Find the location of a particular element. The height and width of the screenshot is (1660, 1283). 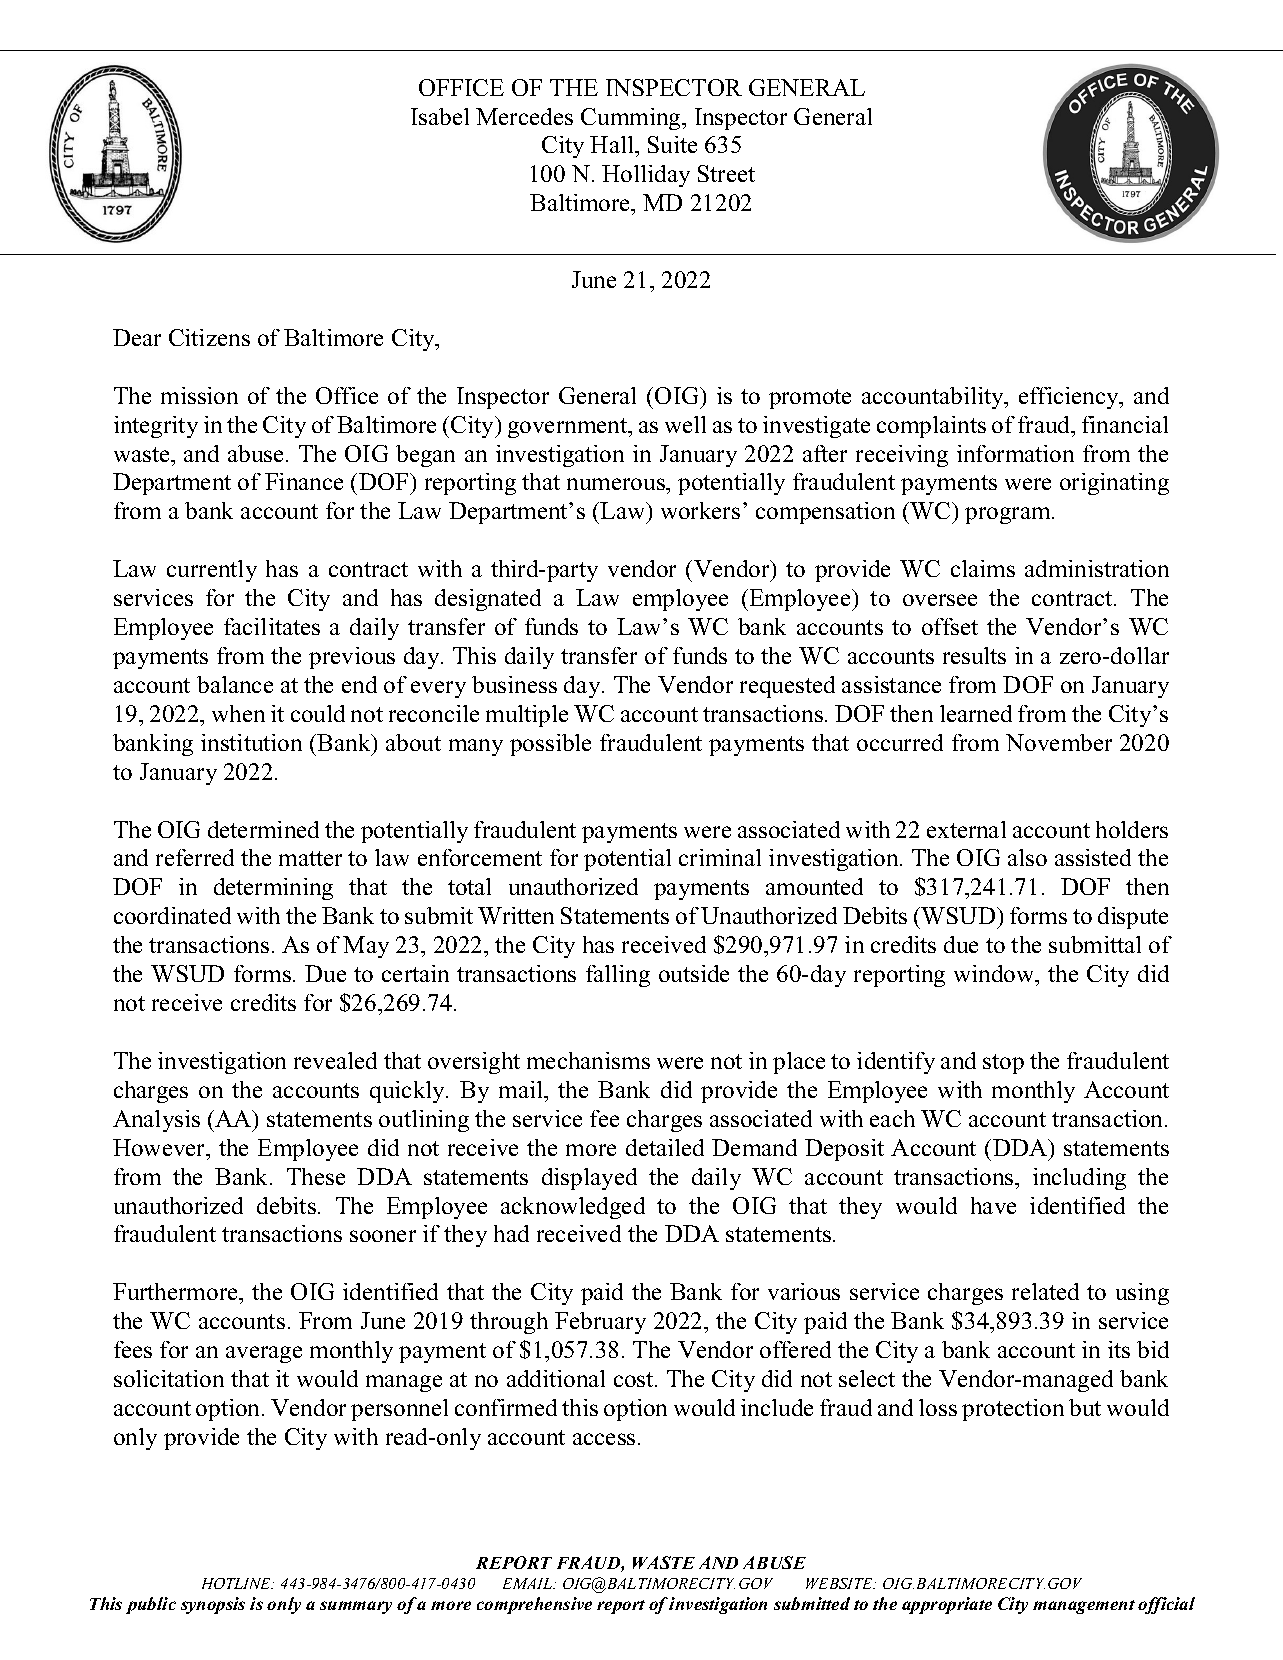

displayed is located at coordinates (589, 1179).
